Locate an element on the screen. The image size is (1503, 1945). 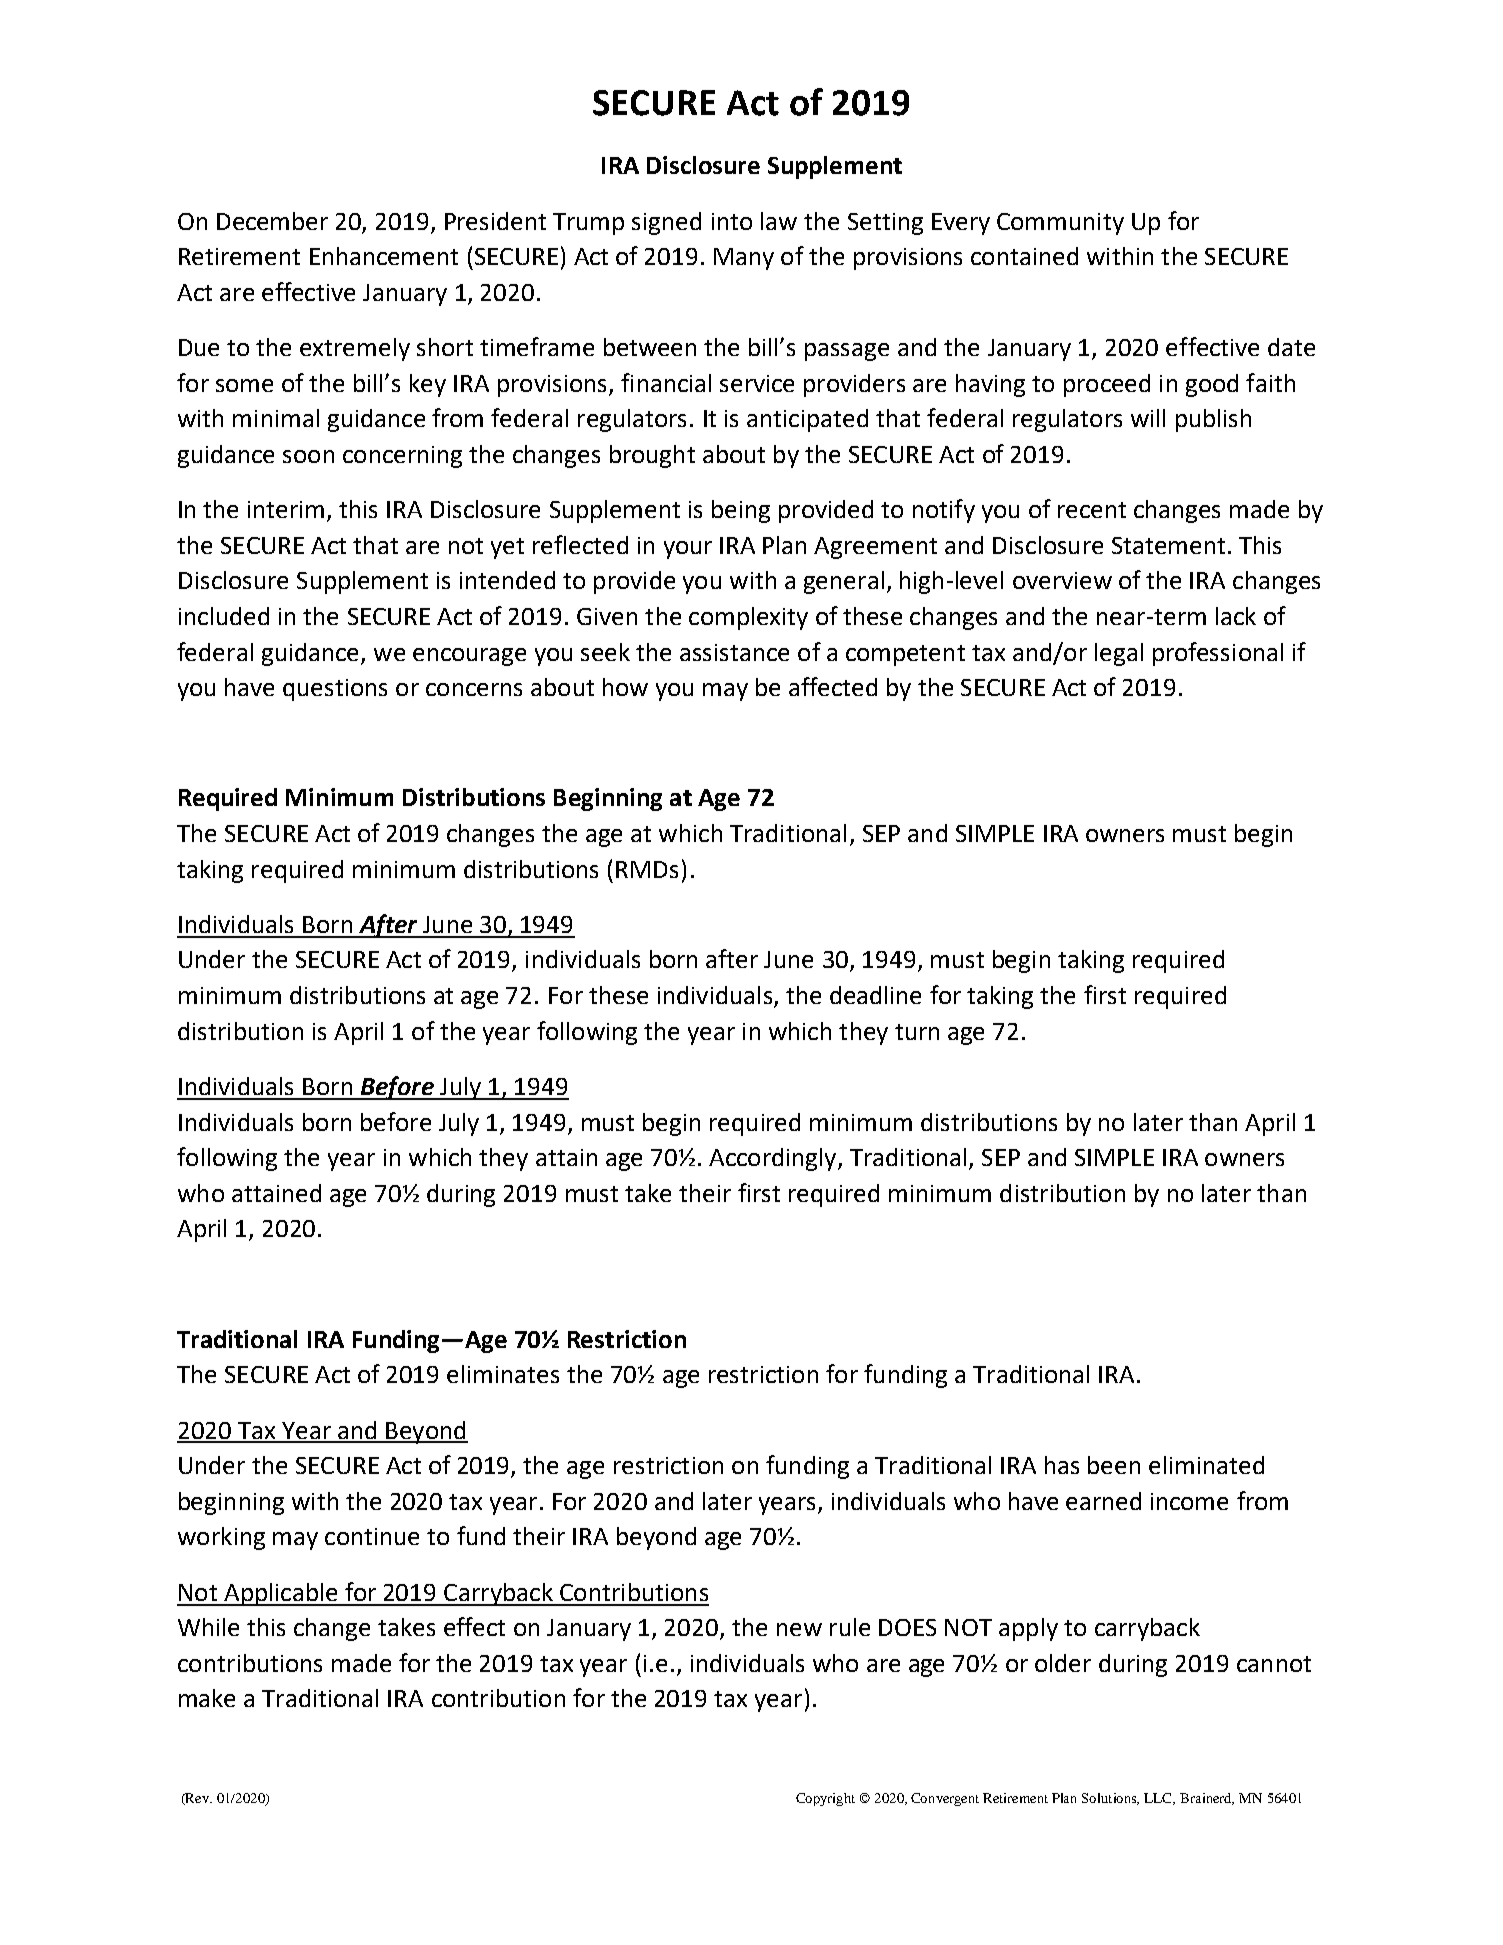
continue is located at coordinates (372, 1536).
